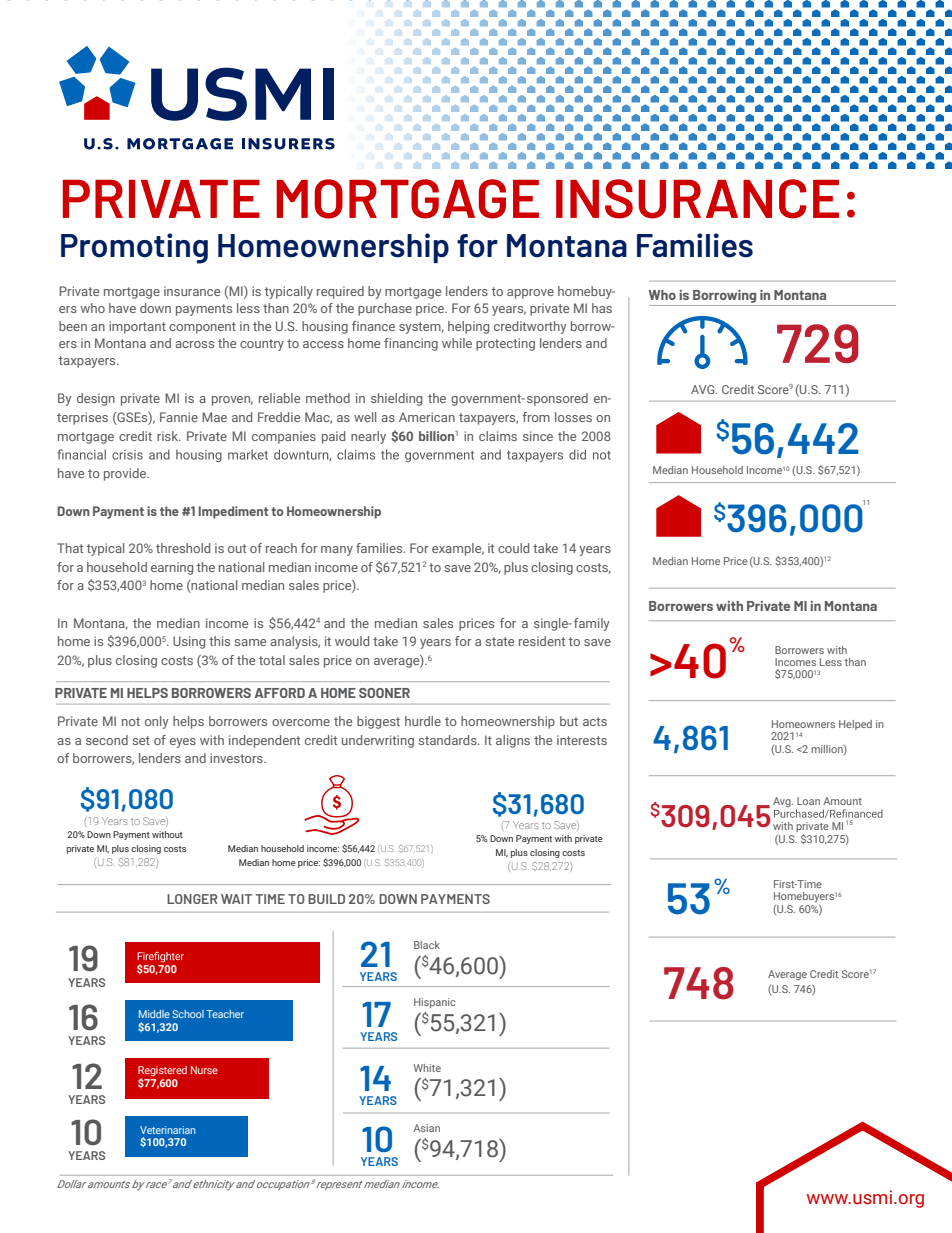 The width and height of the page is (952, 1233). I want to click on Veterinarian, so click(168, 1130).
